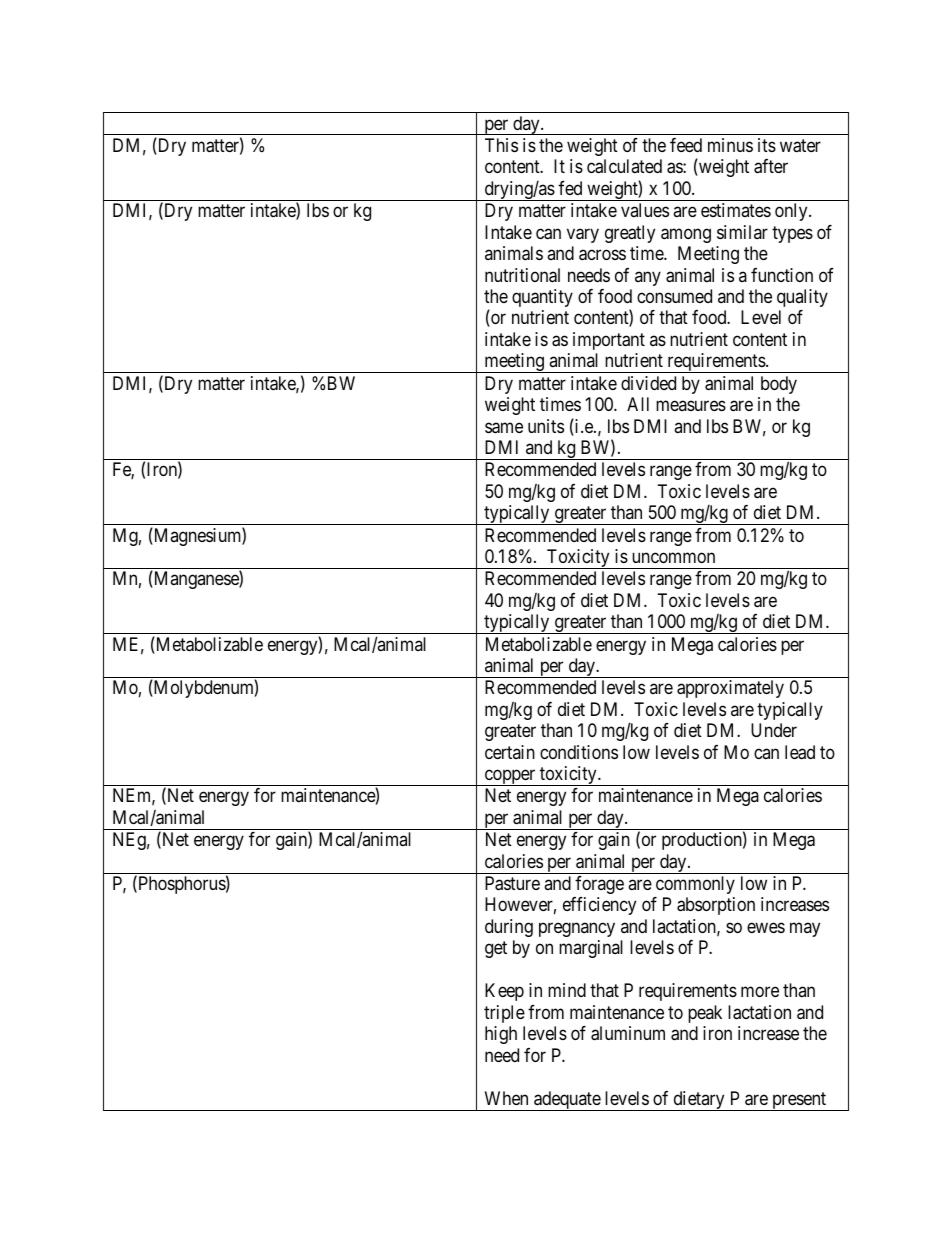  I want to click on conditions, so click(579, 752).
